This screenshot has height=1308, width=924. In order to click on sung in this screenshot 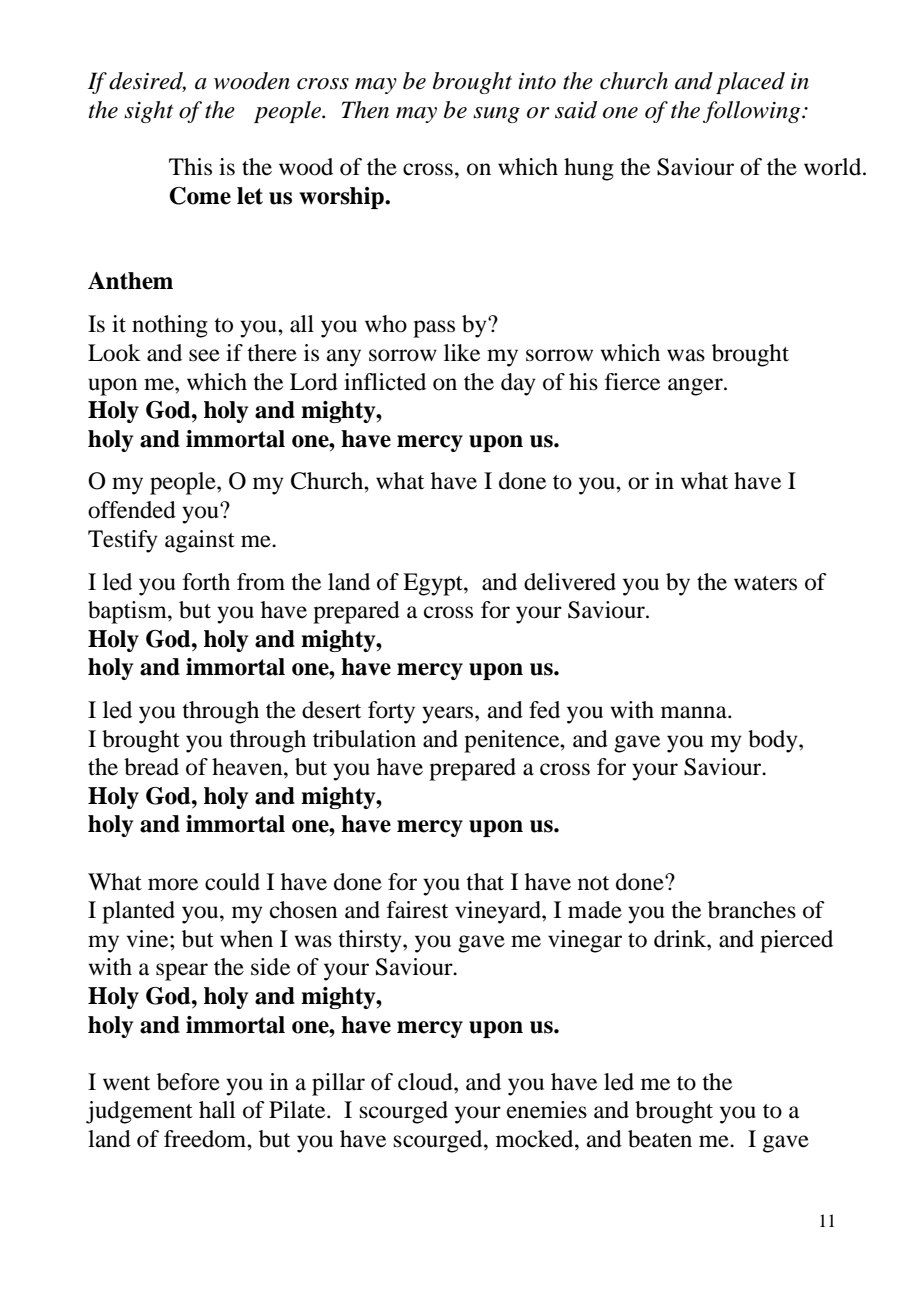, I will do `click(496, 115)`.
